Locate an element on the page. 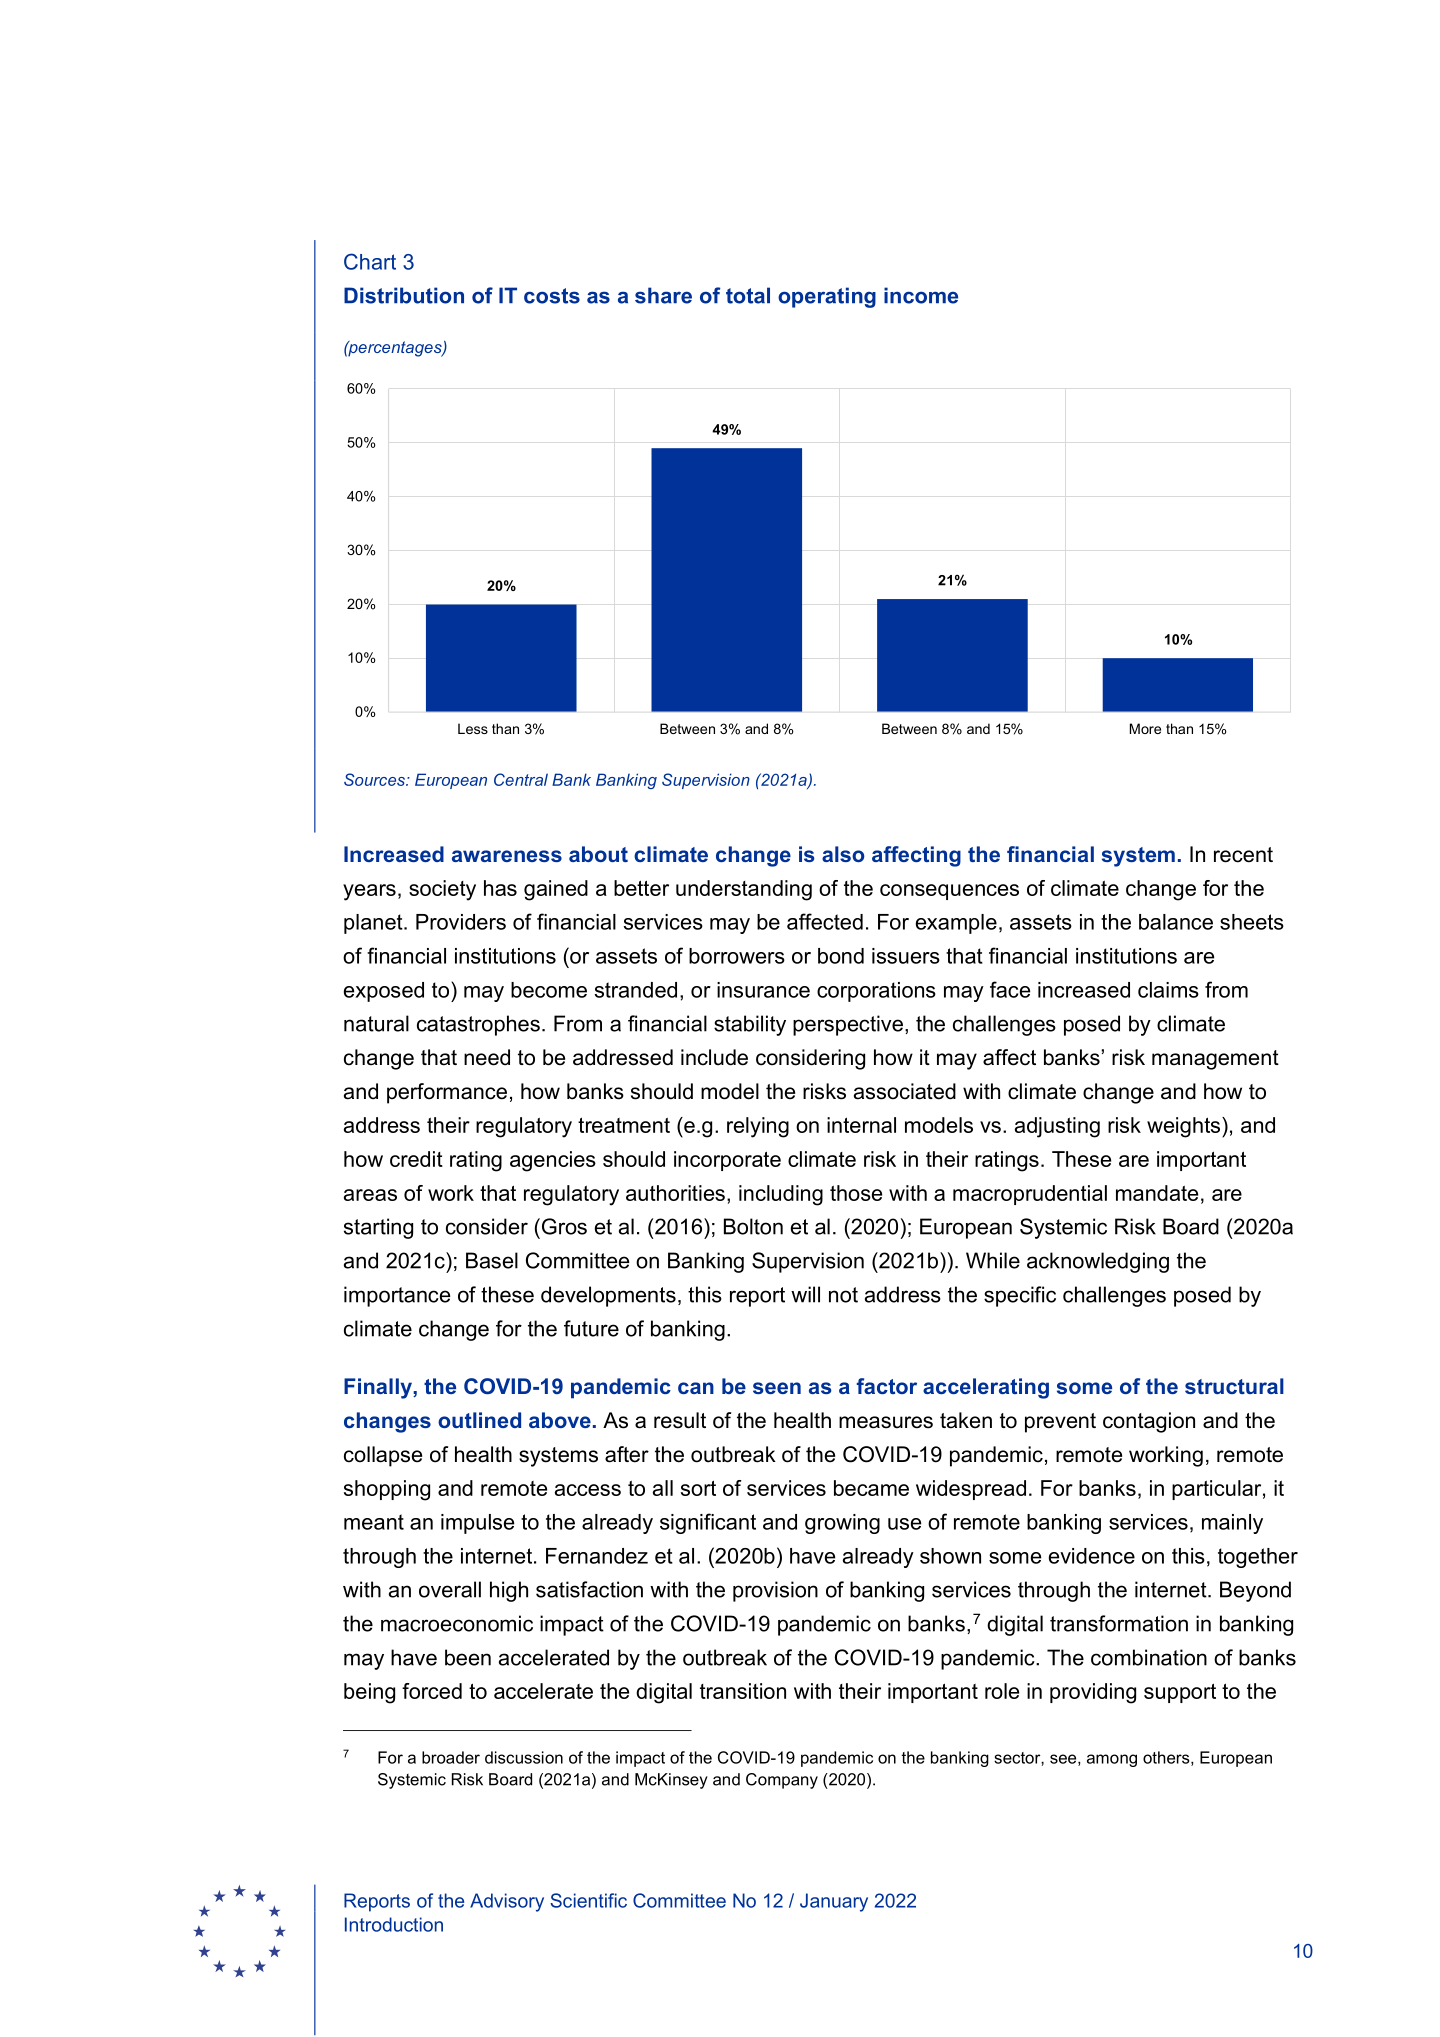 The width and height of the document is (1440, 2037). Distribution is located at coordinates (404, 295).
